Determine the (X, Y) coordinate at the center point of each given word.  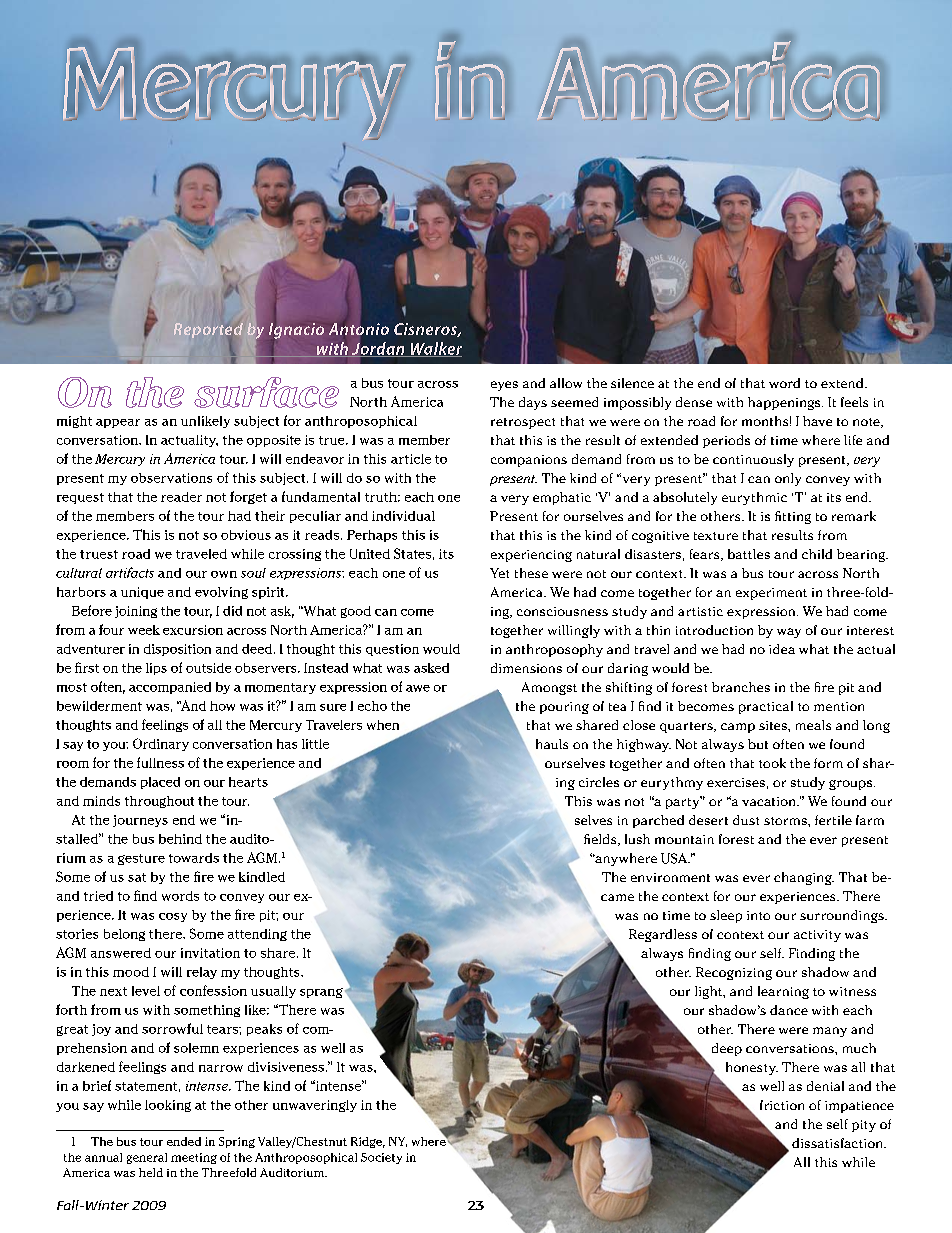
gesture (141, 859)
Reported (208, 332)
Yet (499, 573)
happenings (785, 403)
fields (601, 840)
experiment (771, 594)
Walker (435, 349)
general (147, 1158)
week (144, 630)
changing (804, 878)
